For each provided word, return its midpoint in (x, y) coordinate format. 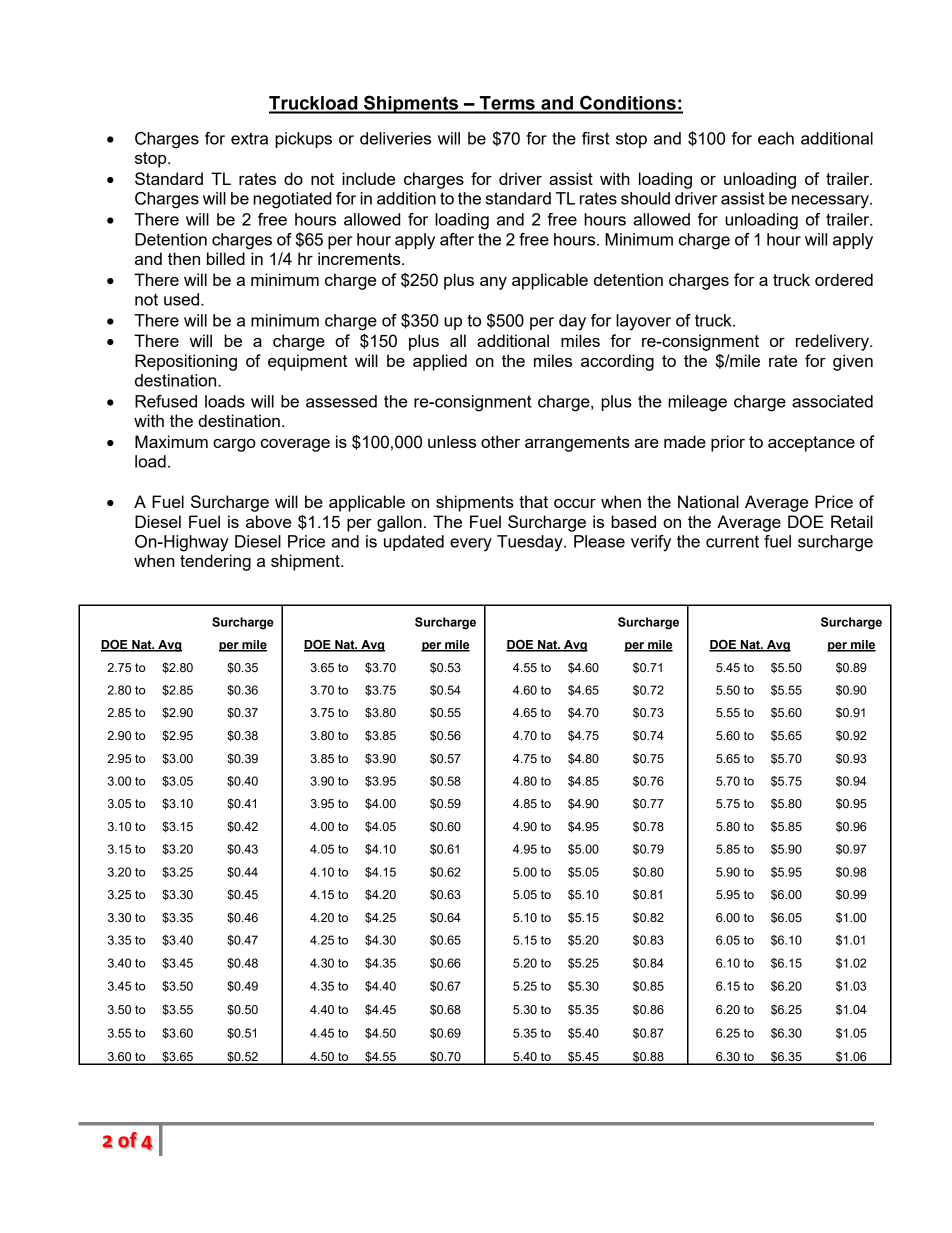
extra (249, 138)
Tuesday (531, 543)
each (776, 138)
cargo (234, 445)
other (500, 441)
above (268, 521)
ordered (844, 279)
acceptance (811, 444)
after (457, 239)
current (732, 542)
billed (226, 258)
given (853, 362)
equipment (307, 362)
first (595, 138)
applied (440, 362)
